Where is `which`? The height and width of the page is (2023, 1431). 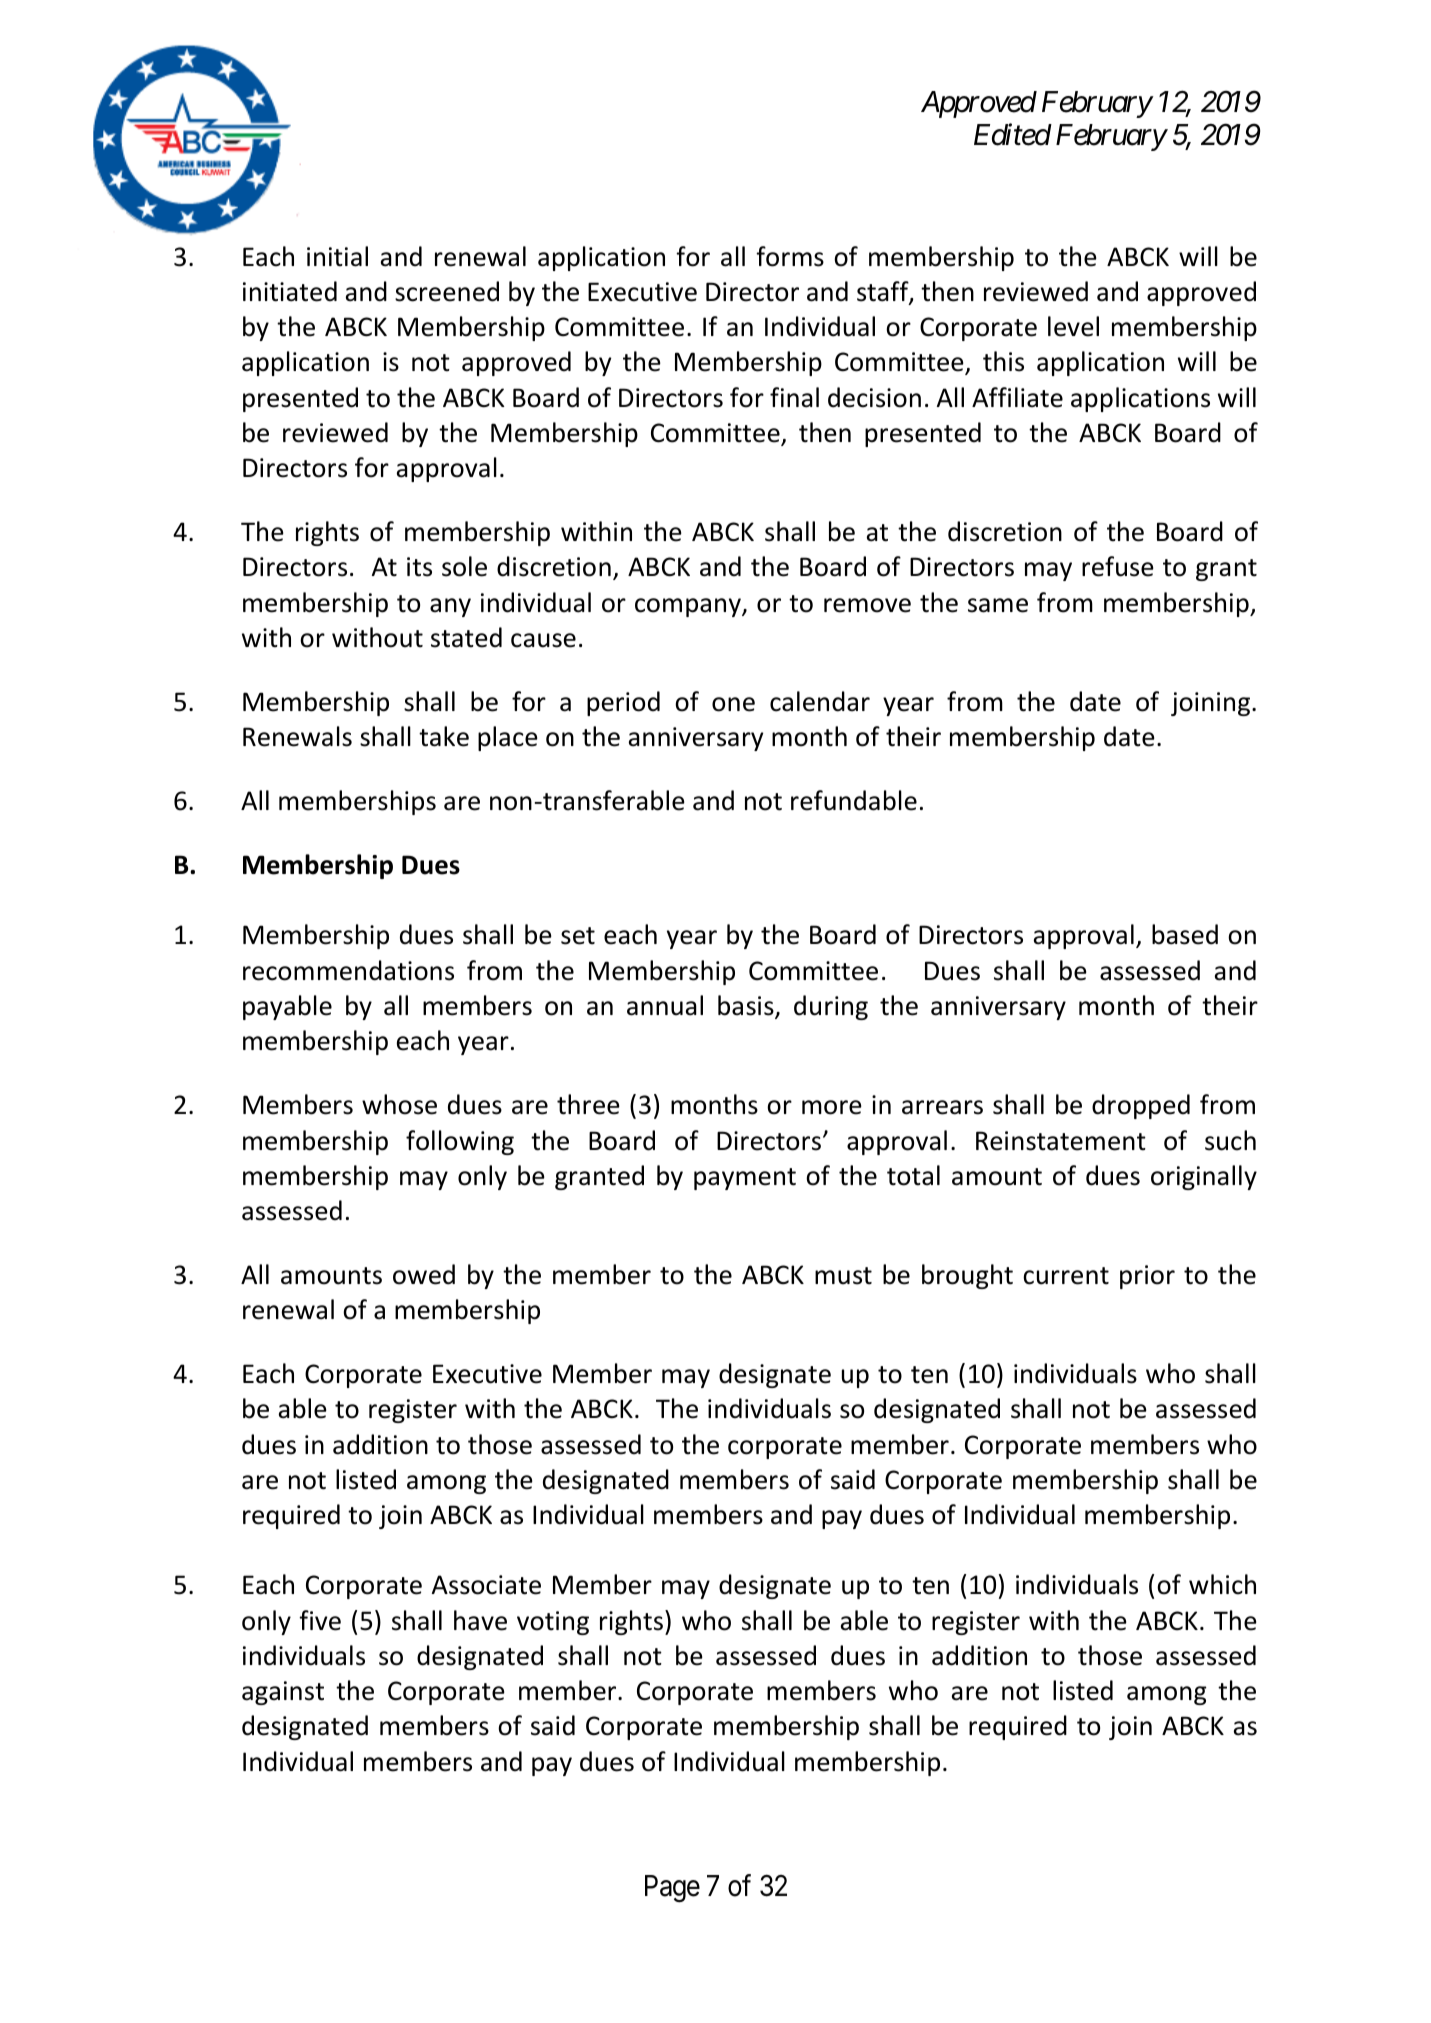 which is located at coordinates (1222, 1584).
